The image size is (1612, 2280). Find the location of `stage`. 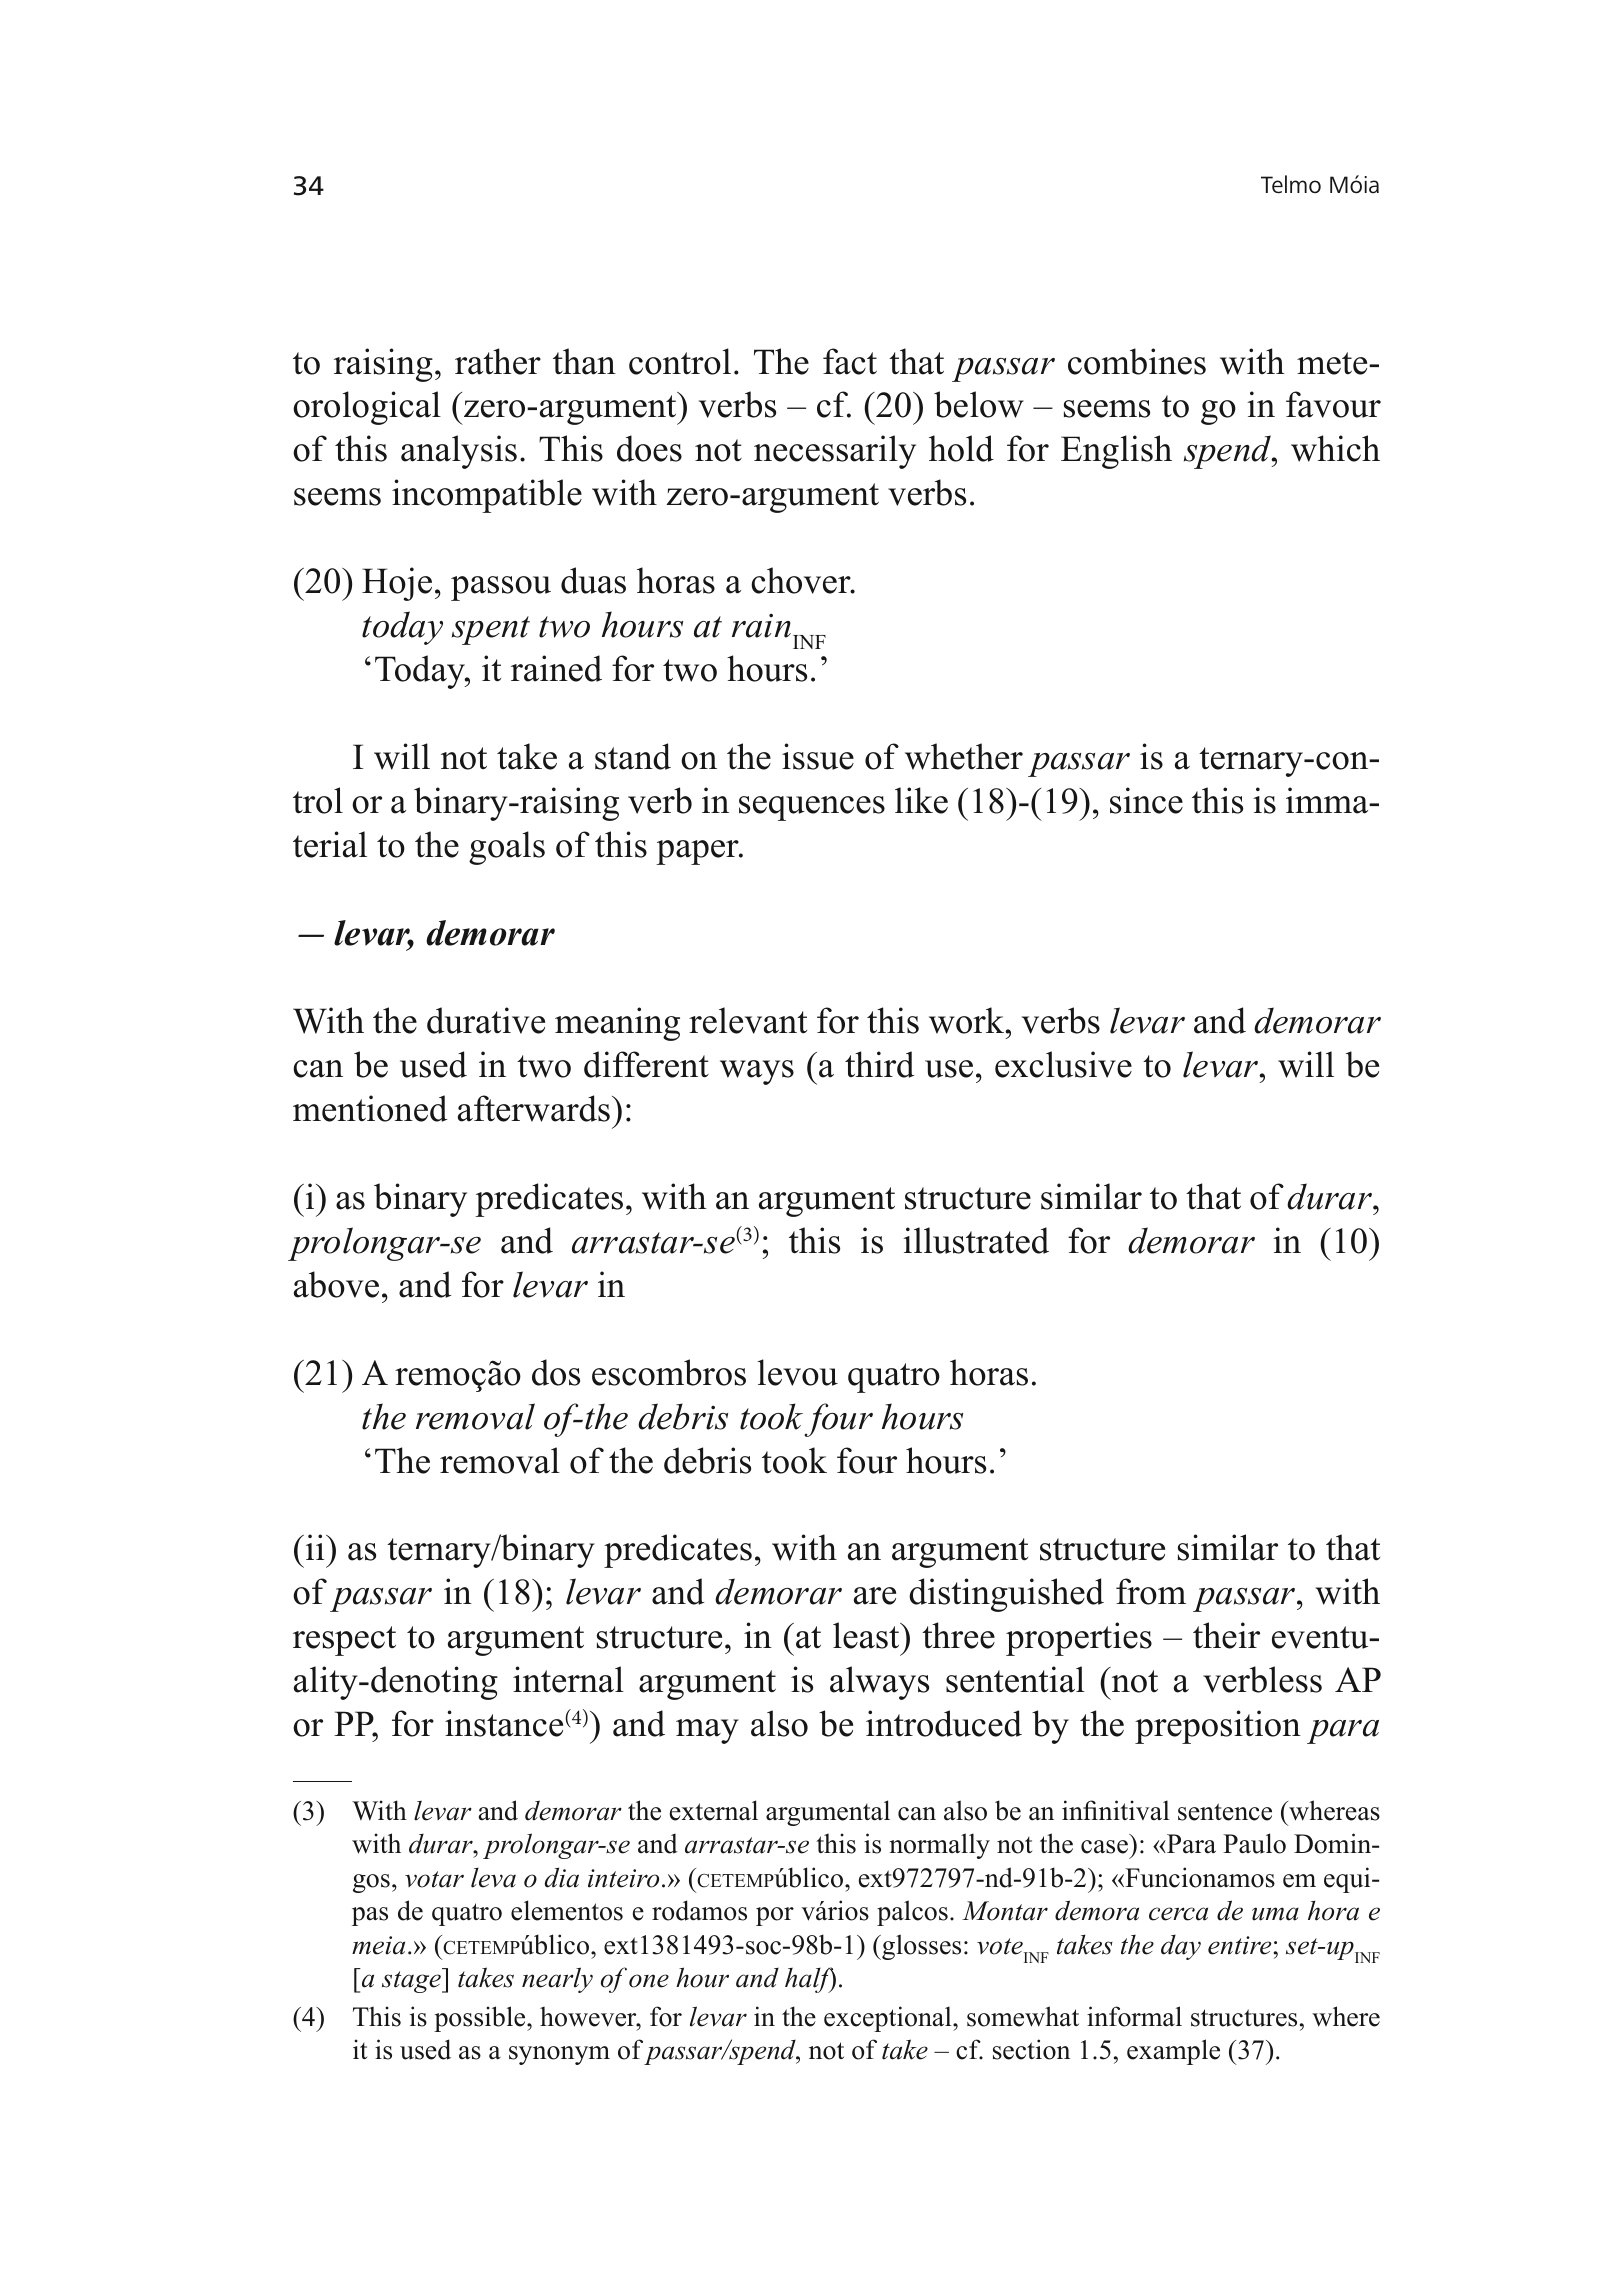

stage is located at coordinates (412, 1982).
